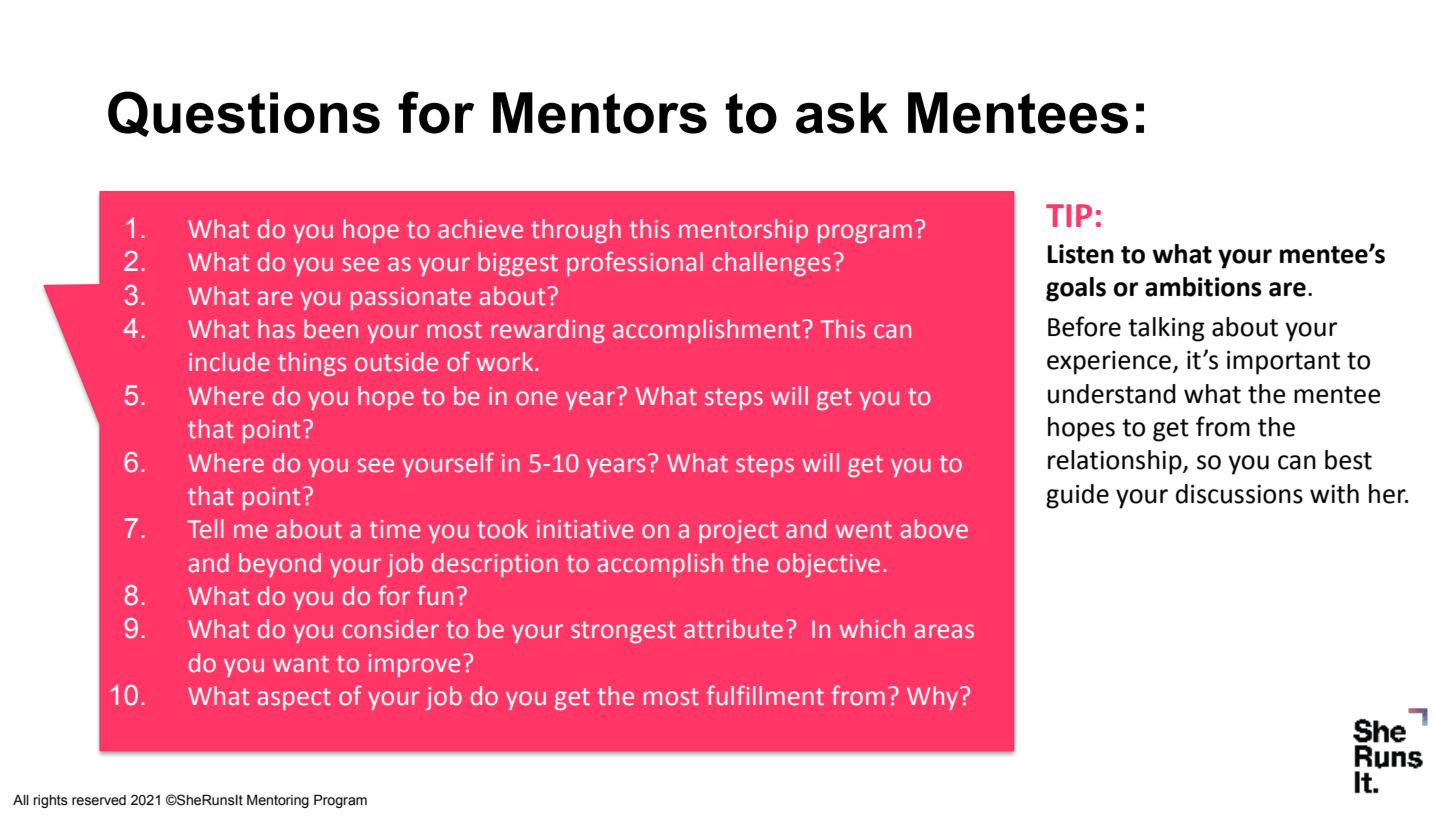  What do you see at coordinates (301, 664) in the page?
I see `want` at bounding box center [301, 664].
